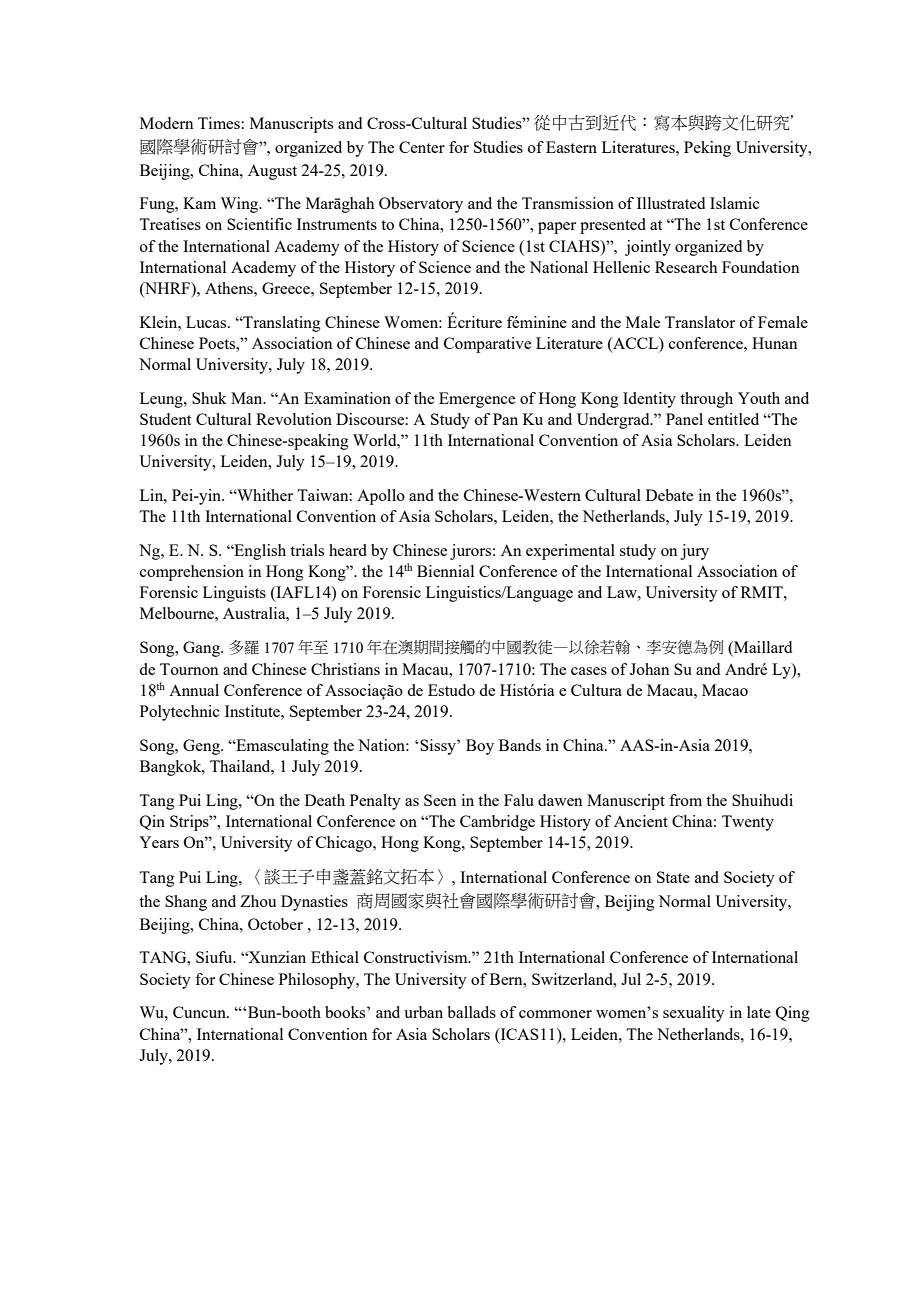 The width and height of the screenshot is (924, 1308). I want to click on Biennial, so click(445, 571).
